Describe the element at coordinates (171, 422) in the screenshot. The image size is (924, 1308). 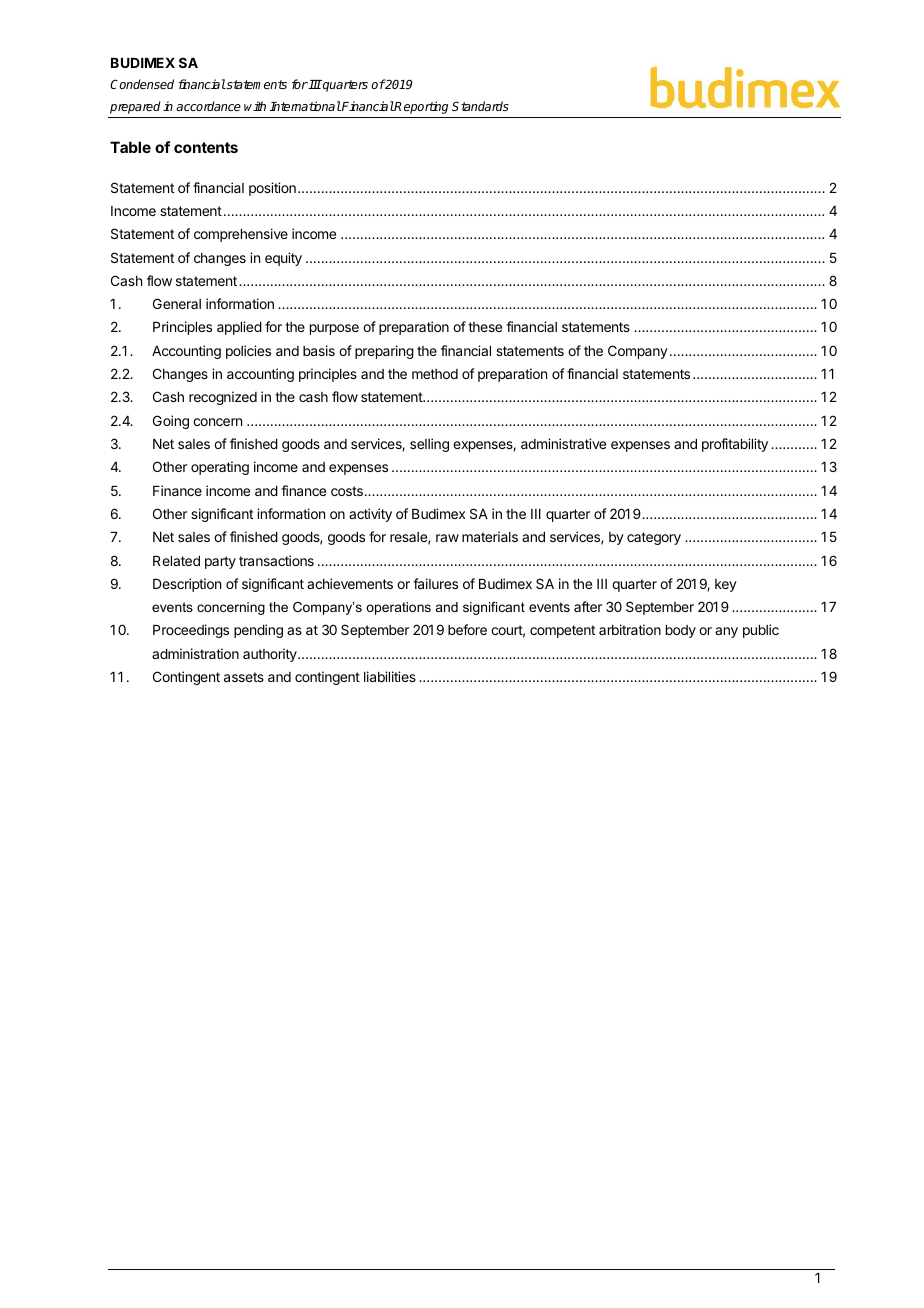
I see `Going` at that location.
